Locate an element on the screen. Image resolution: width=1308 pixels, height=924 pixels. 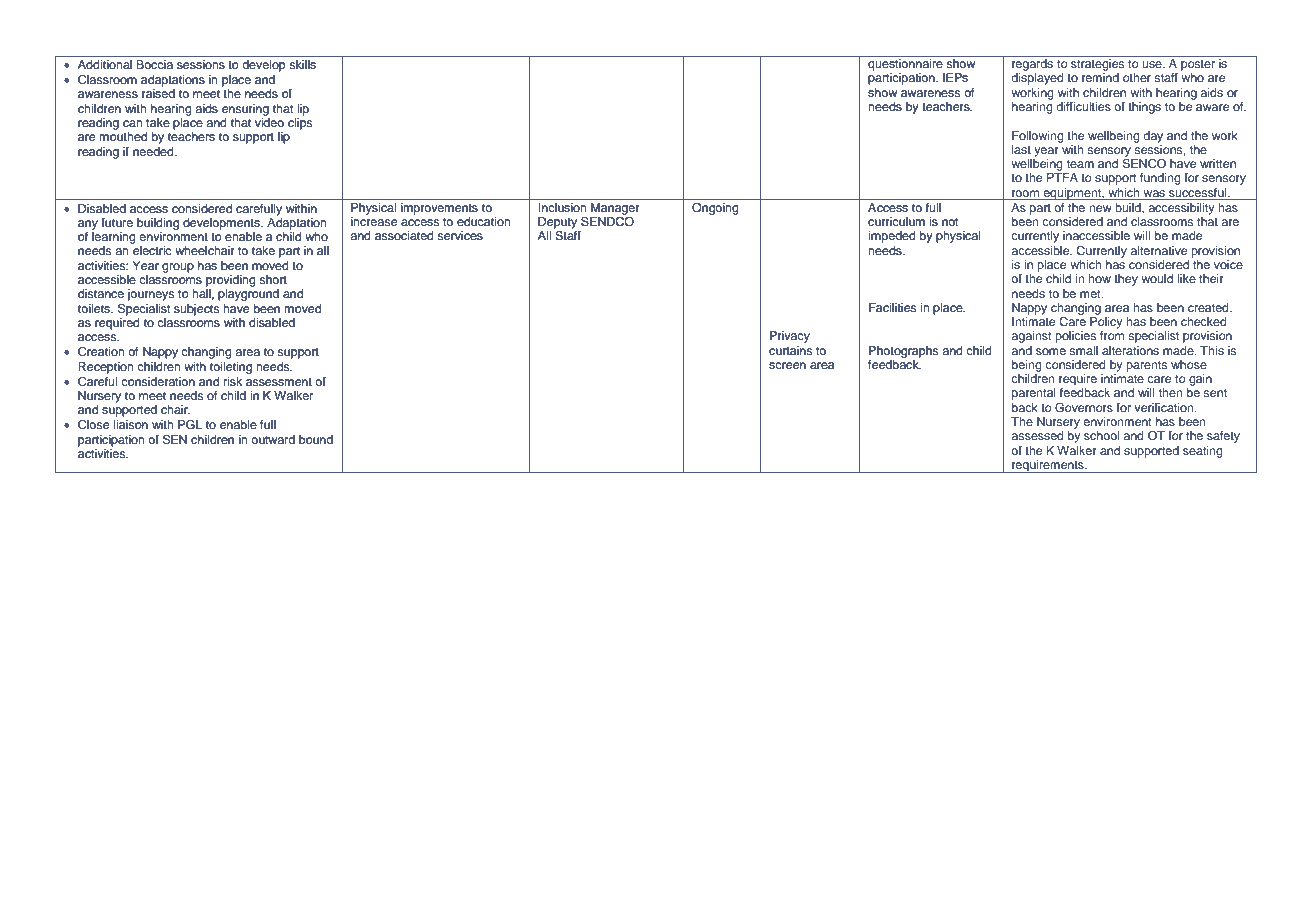
future is located at coordinates (117, 222).
